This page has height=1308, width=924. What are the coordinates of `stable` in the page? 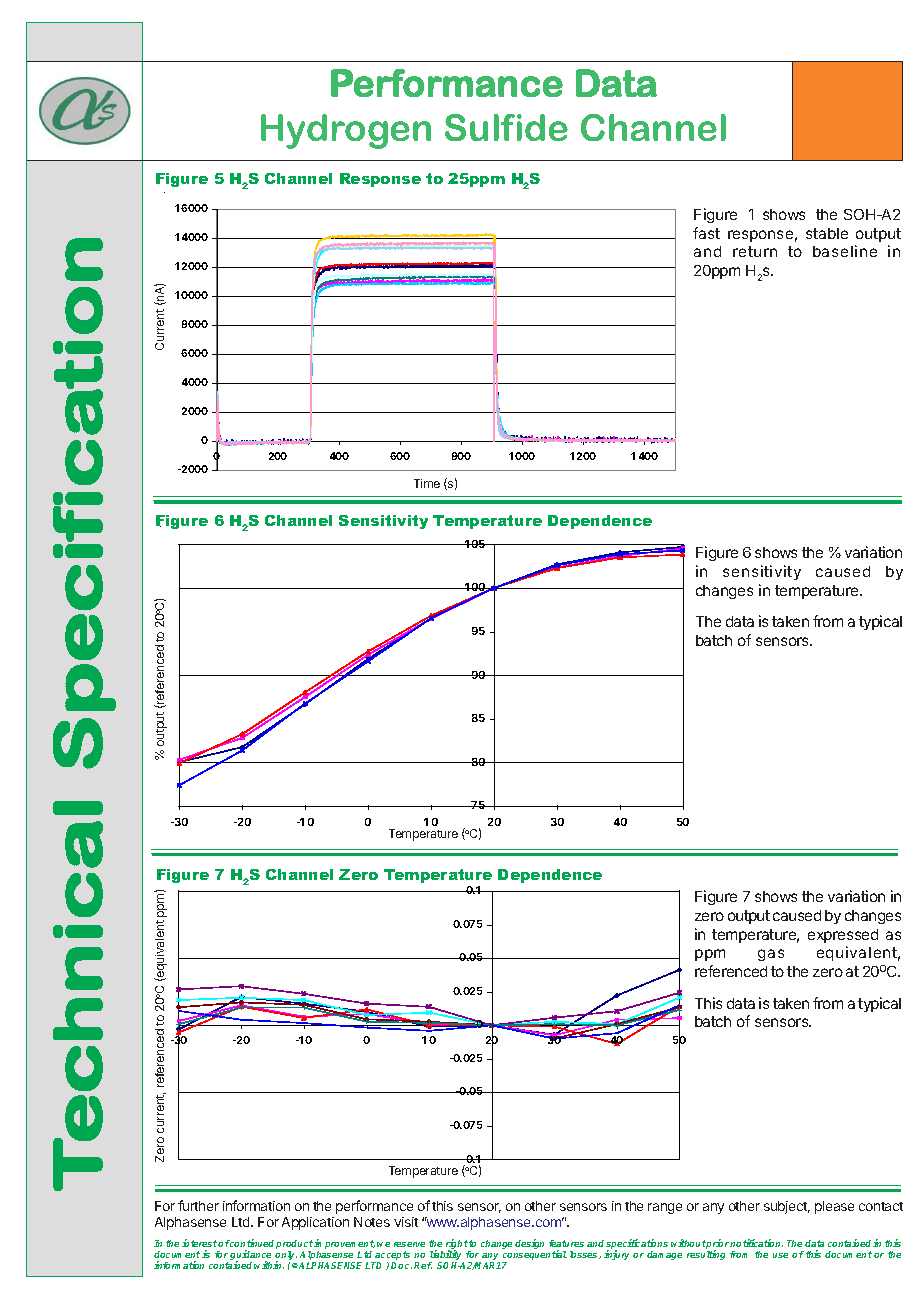 It's located at (827, 233).
